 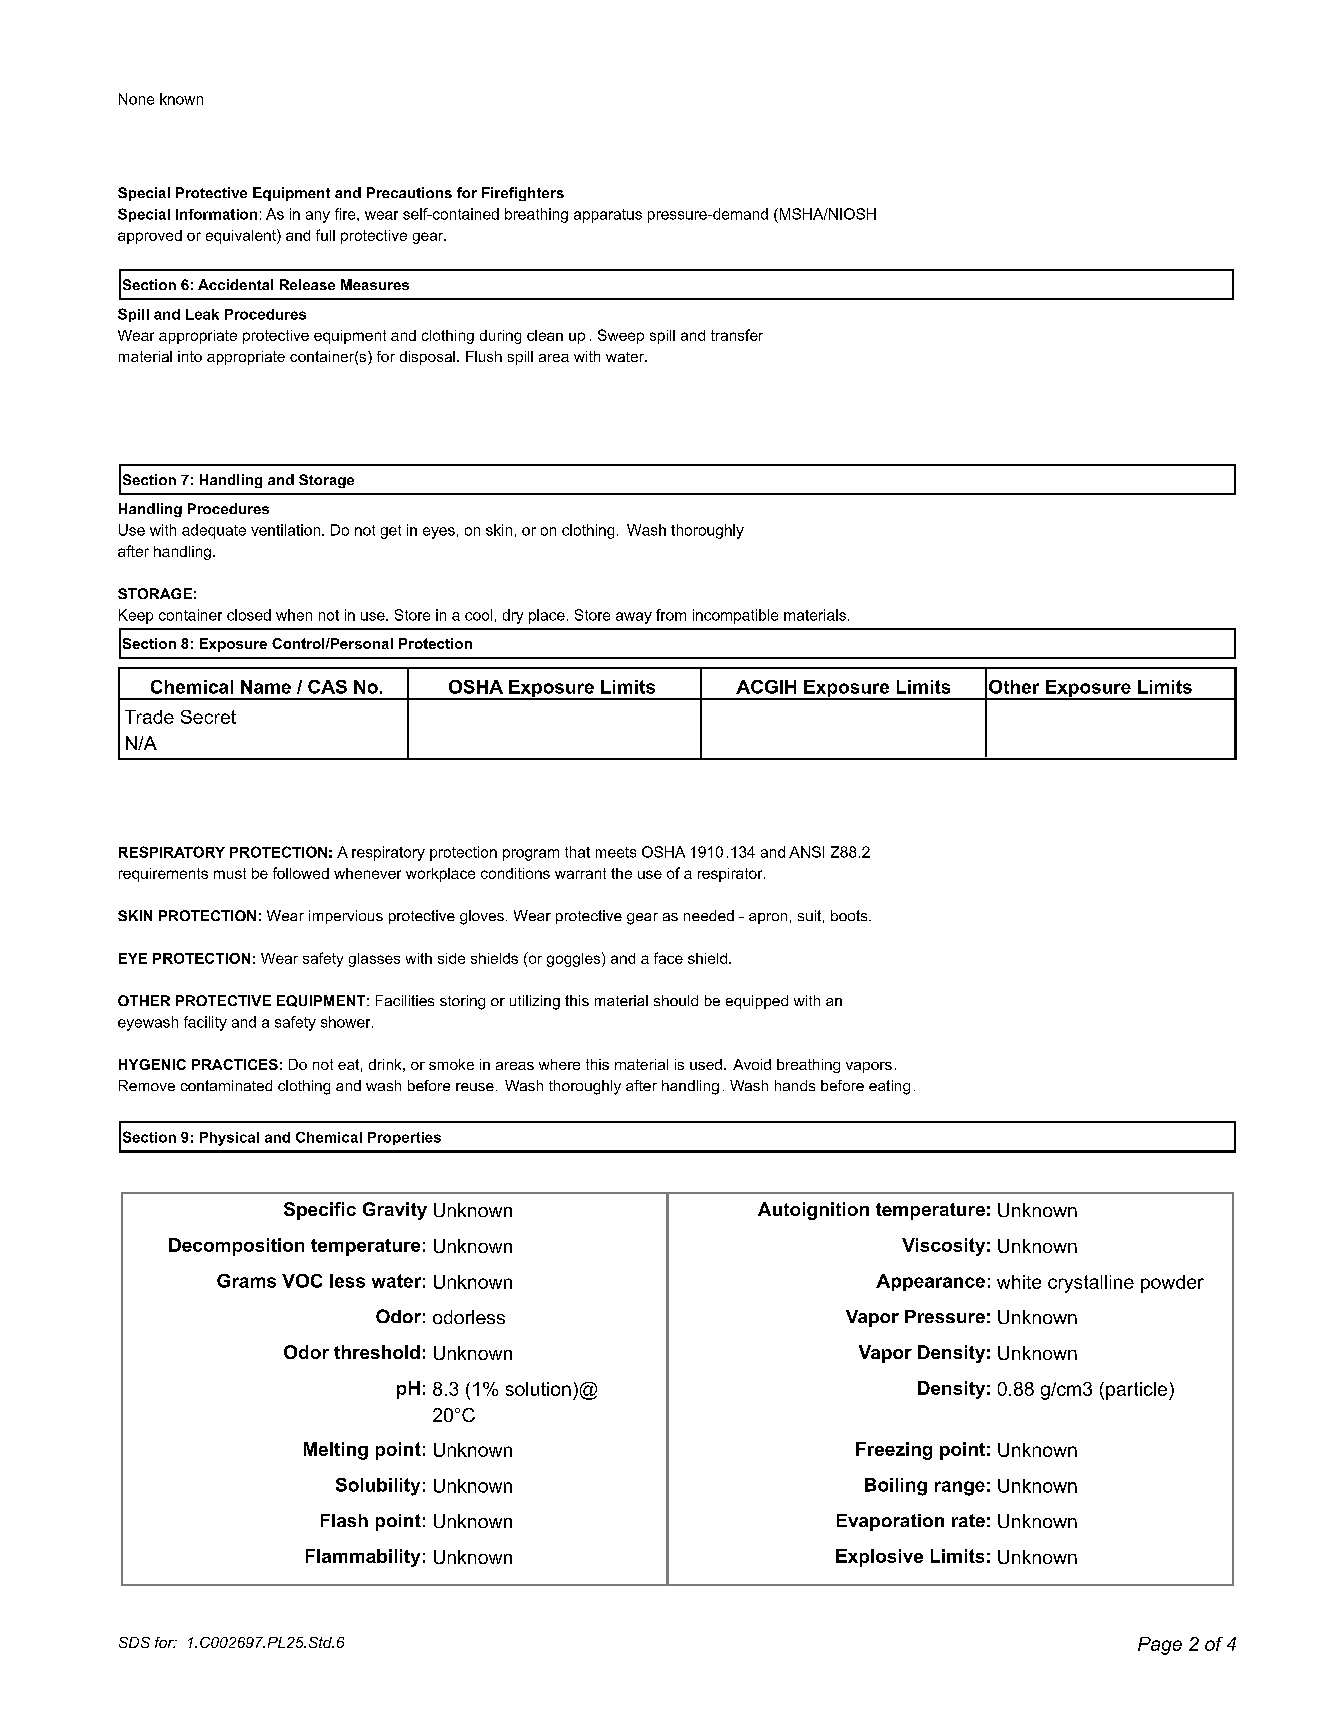 I want to click on apparatus, so click(x=608, y=216).
